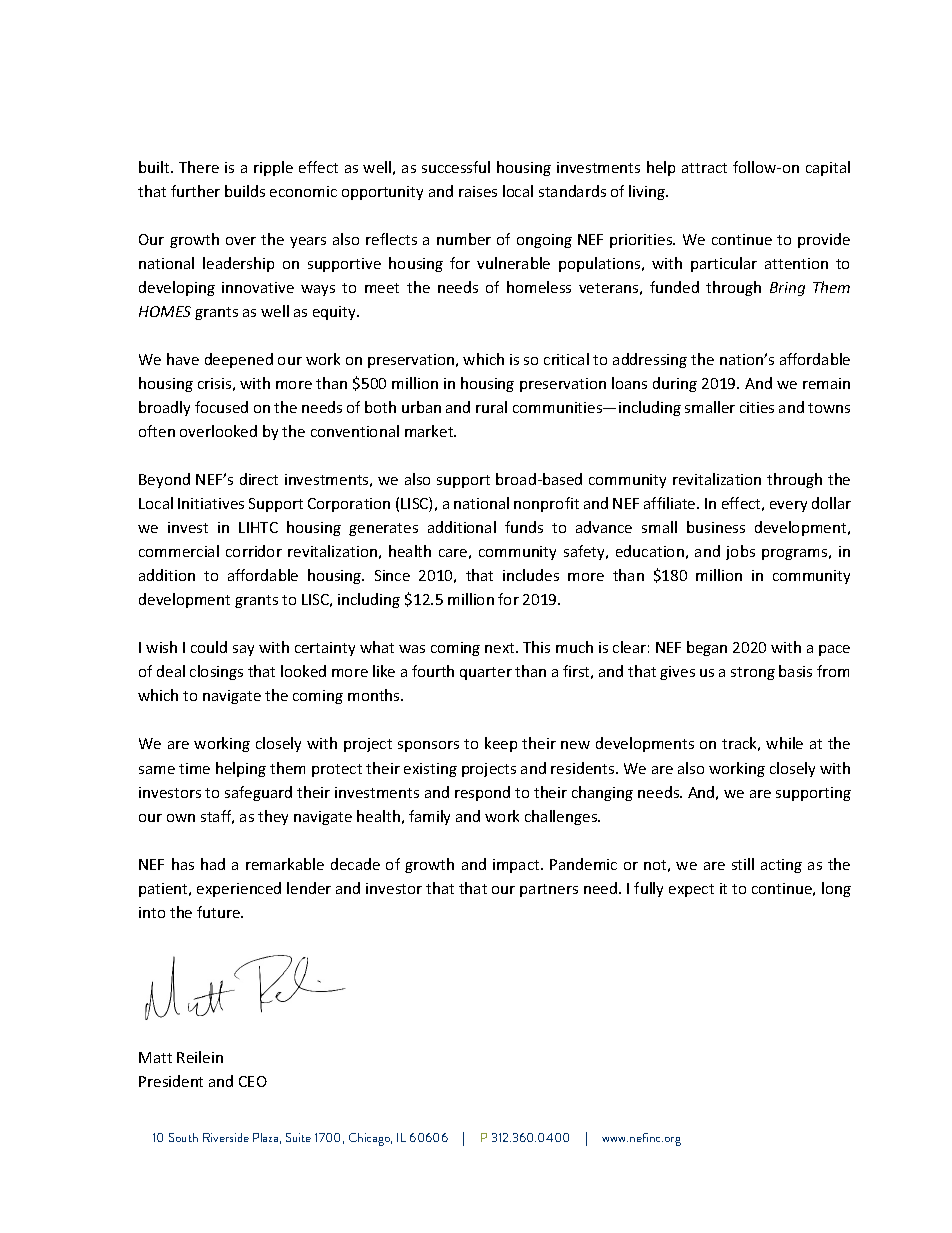 Image resolution: width=952 pixels, height=1233 pixels. Describe the element at coordinates (478, 191) in the screenshot. I see `raises` at that location.
